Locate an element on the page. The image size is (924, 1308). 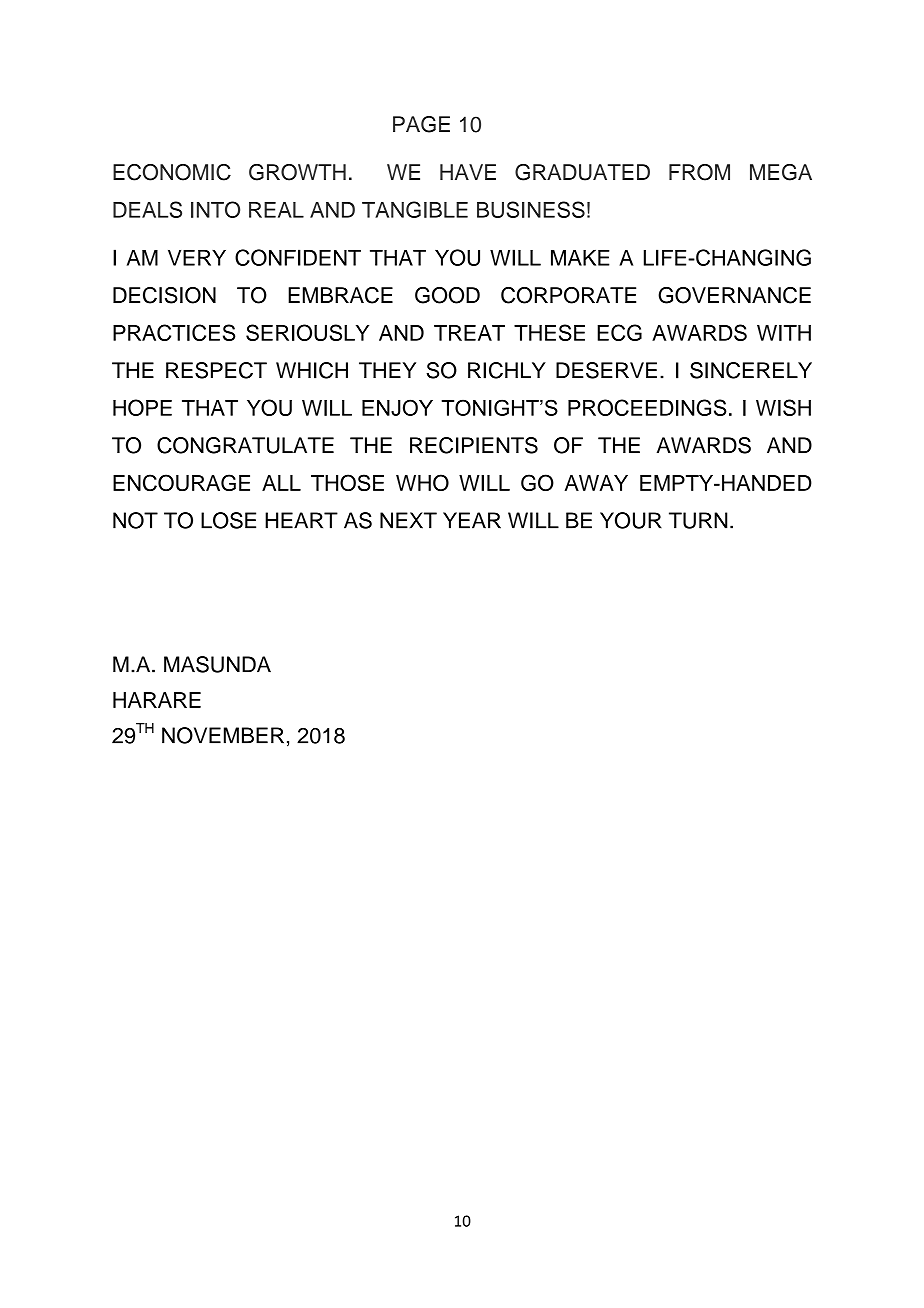
FROM is located at coordinates (699, 172).
